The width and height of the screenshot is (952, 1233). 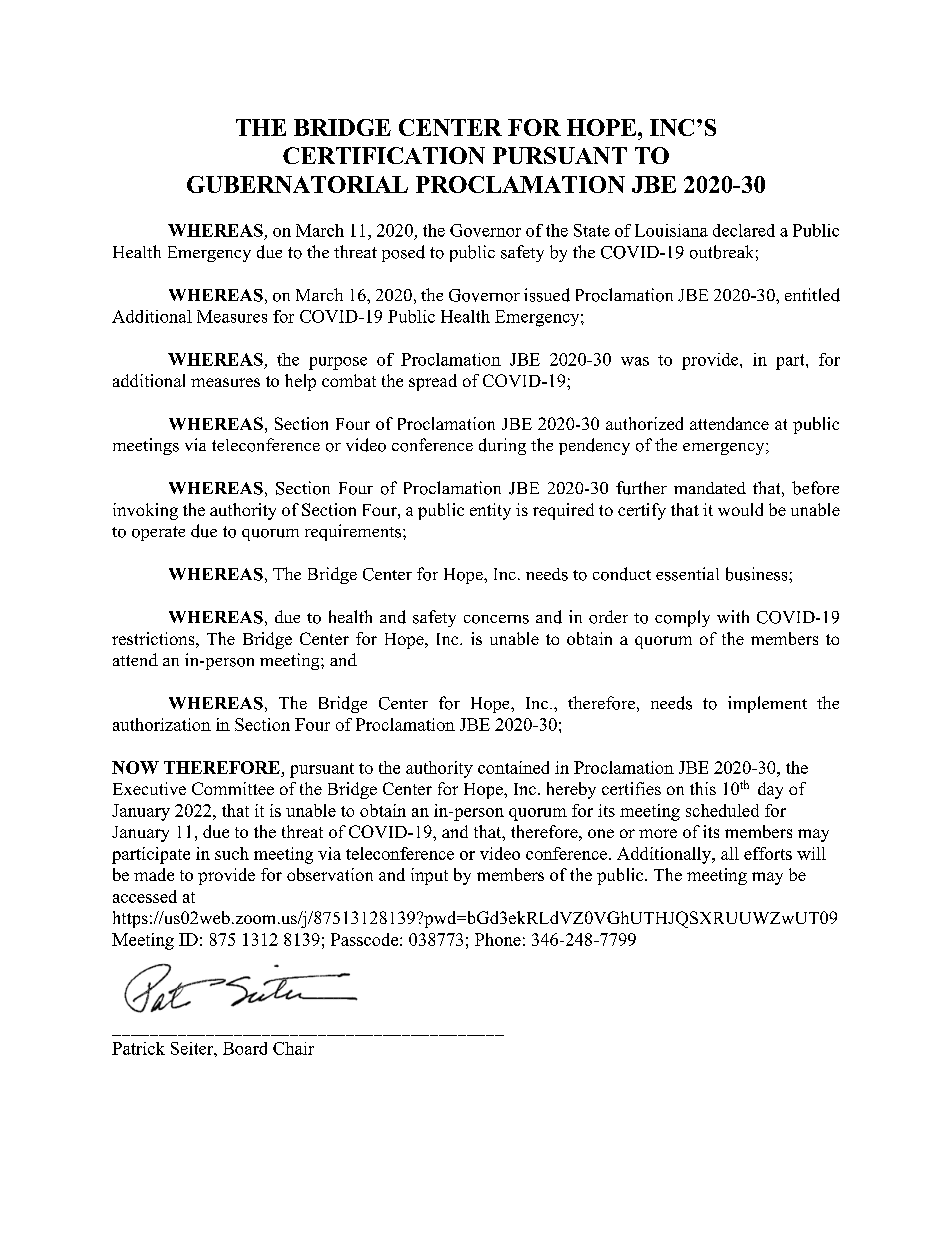 I want to click on contained, so click(x=513, y=767).
